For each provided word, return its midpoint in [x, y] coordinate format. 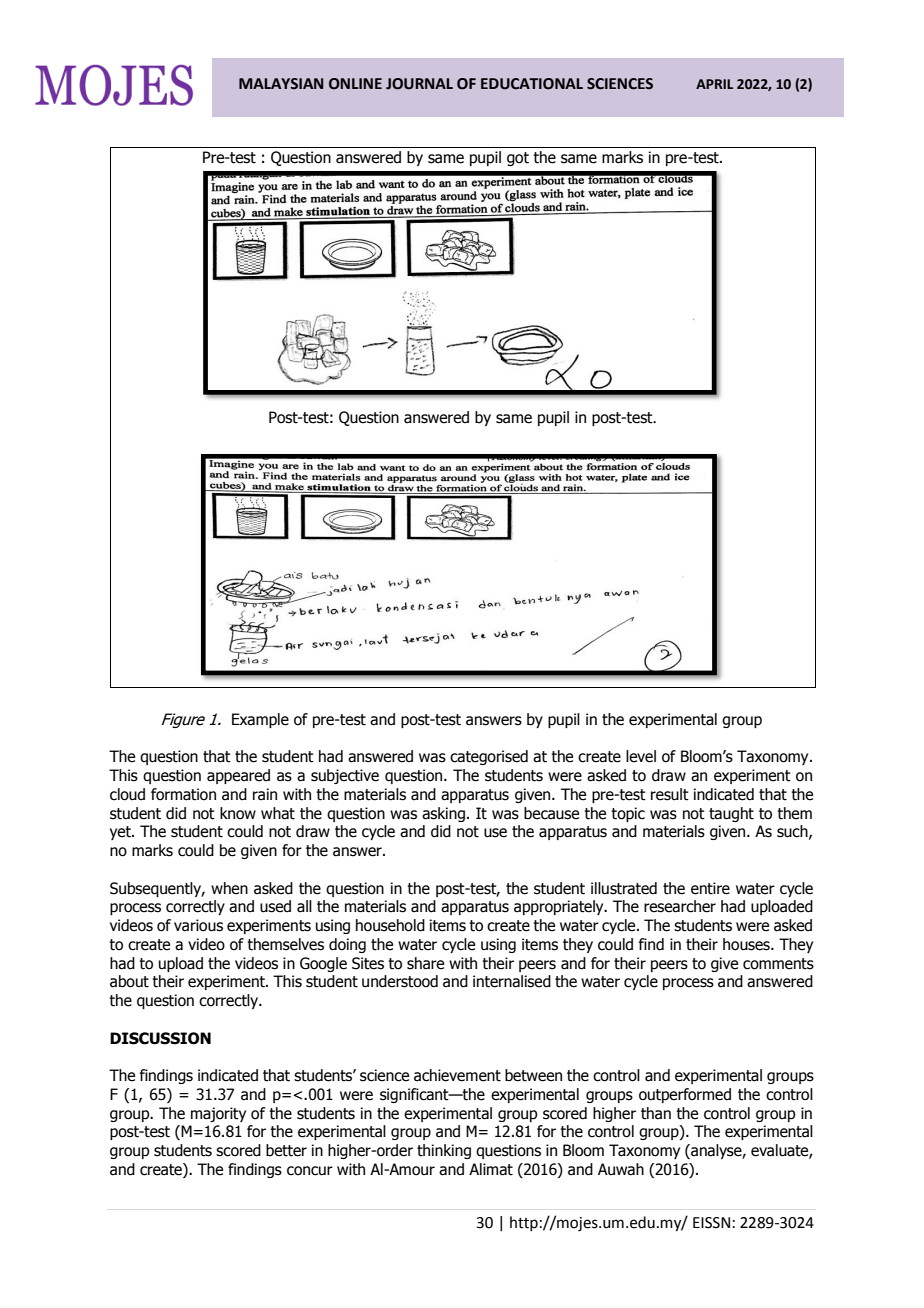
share [425, 963]
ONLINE [355, 84]
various [198, 925]
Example [260, 720]
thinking [444, 1151]
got [518, 159]
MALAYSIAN [281, 84]
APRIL [714, 84]
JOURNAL [419, 84]
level [641, 756]
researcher [680, 906]
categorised [489, 757]
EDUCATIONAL [532, 84]
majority [218, 1114]
